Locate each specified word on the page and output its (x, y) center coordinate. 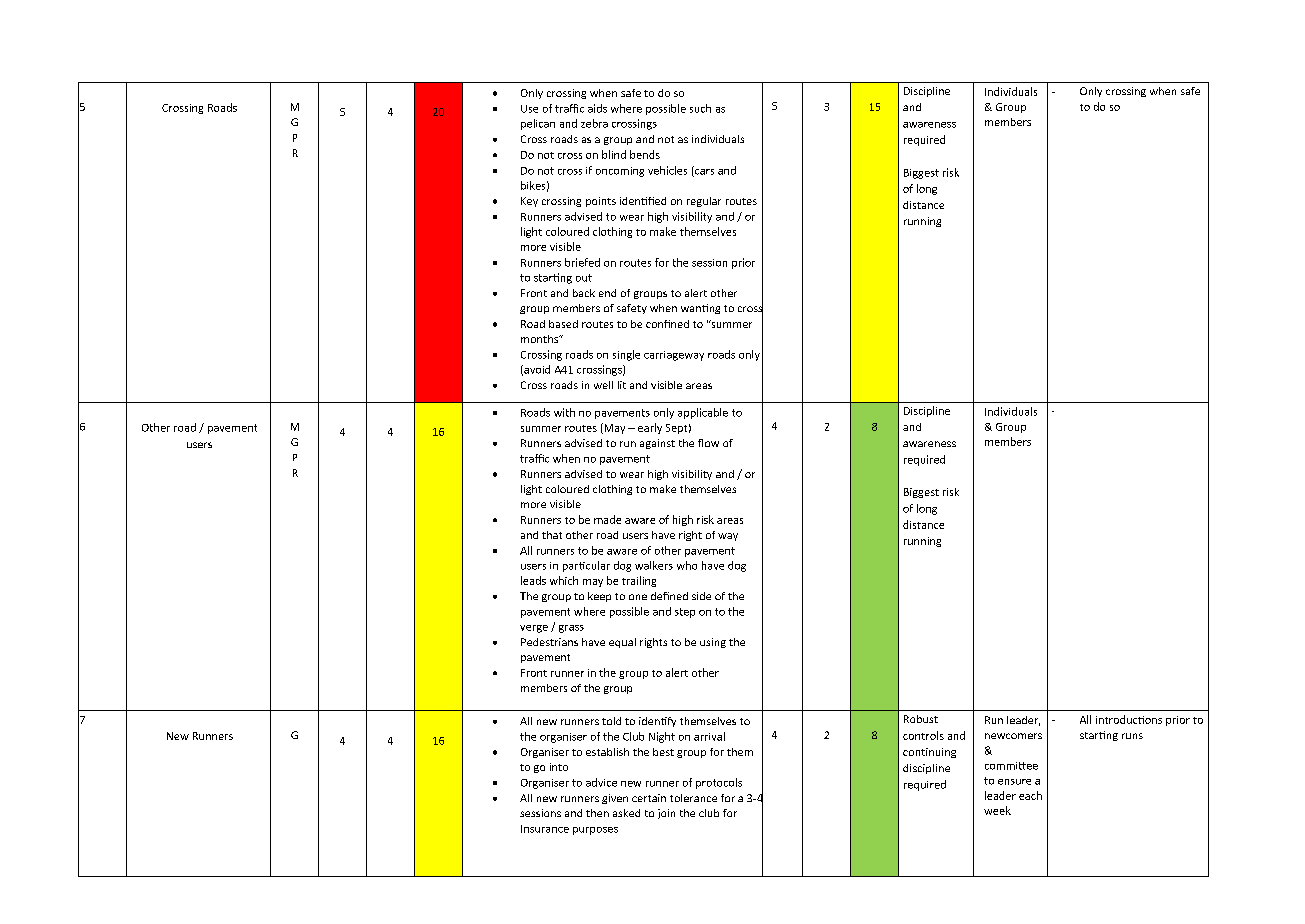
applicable (703, 413)
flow (708, 443)
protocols (719, 783)
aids (597, 108)
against (657, 444)
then (597, 813)
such (700, 108)
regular (704, 202)
